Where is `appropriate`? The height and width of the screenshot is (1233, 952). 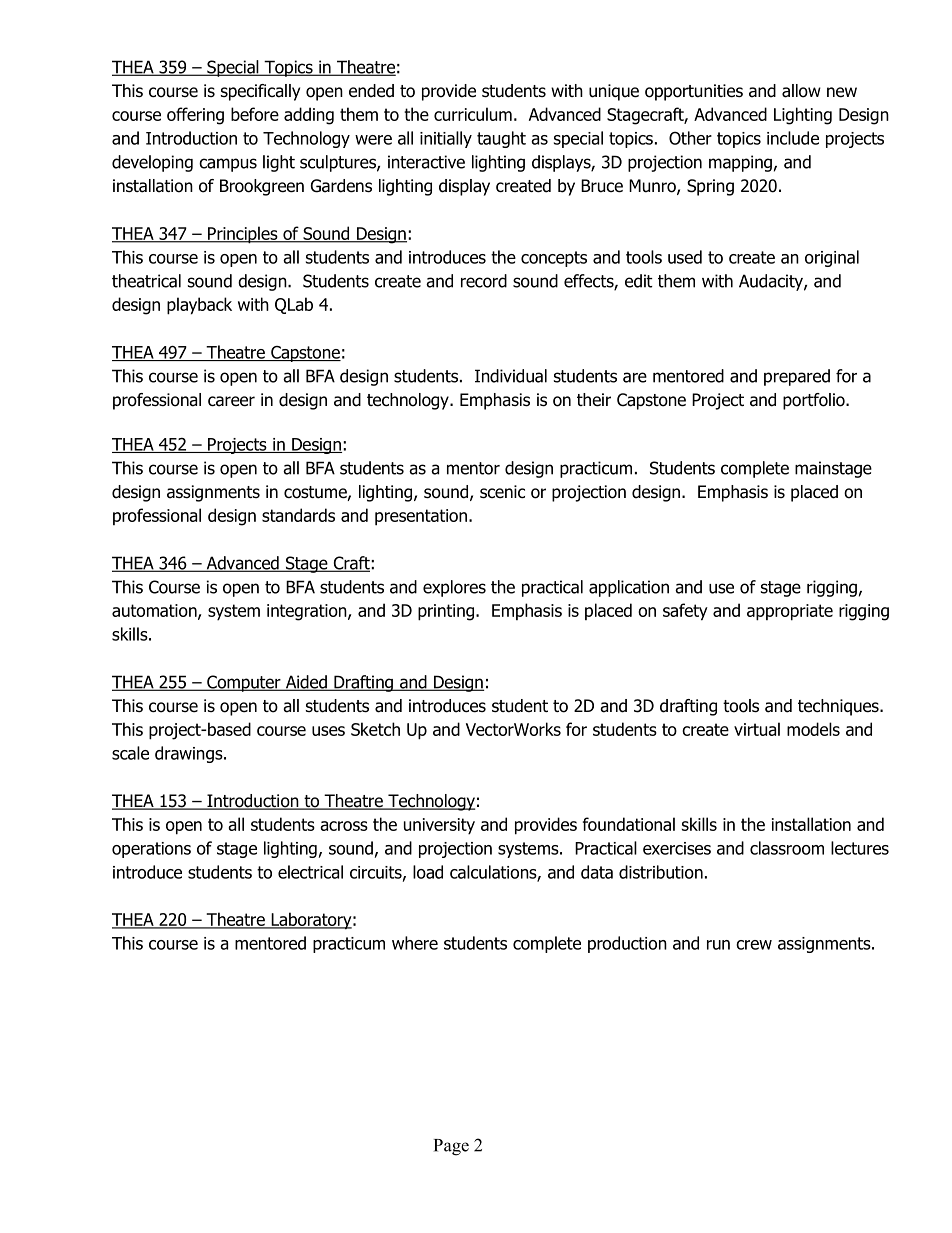 appropriate is located at coordinates (790, 612).
